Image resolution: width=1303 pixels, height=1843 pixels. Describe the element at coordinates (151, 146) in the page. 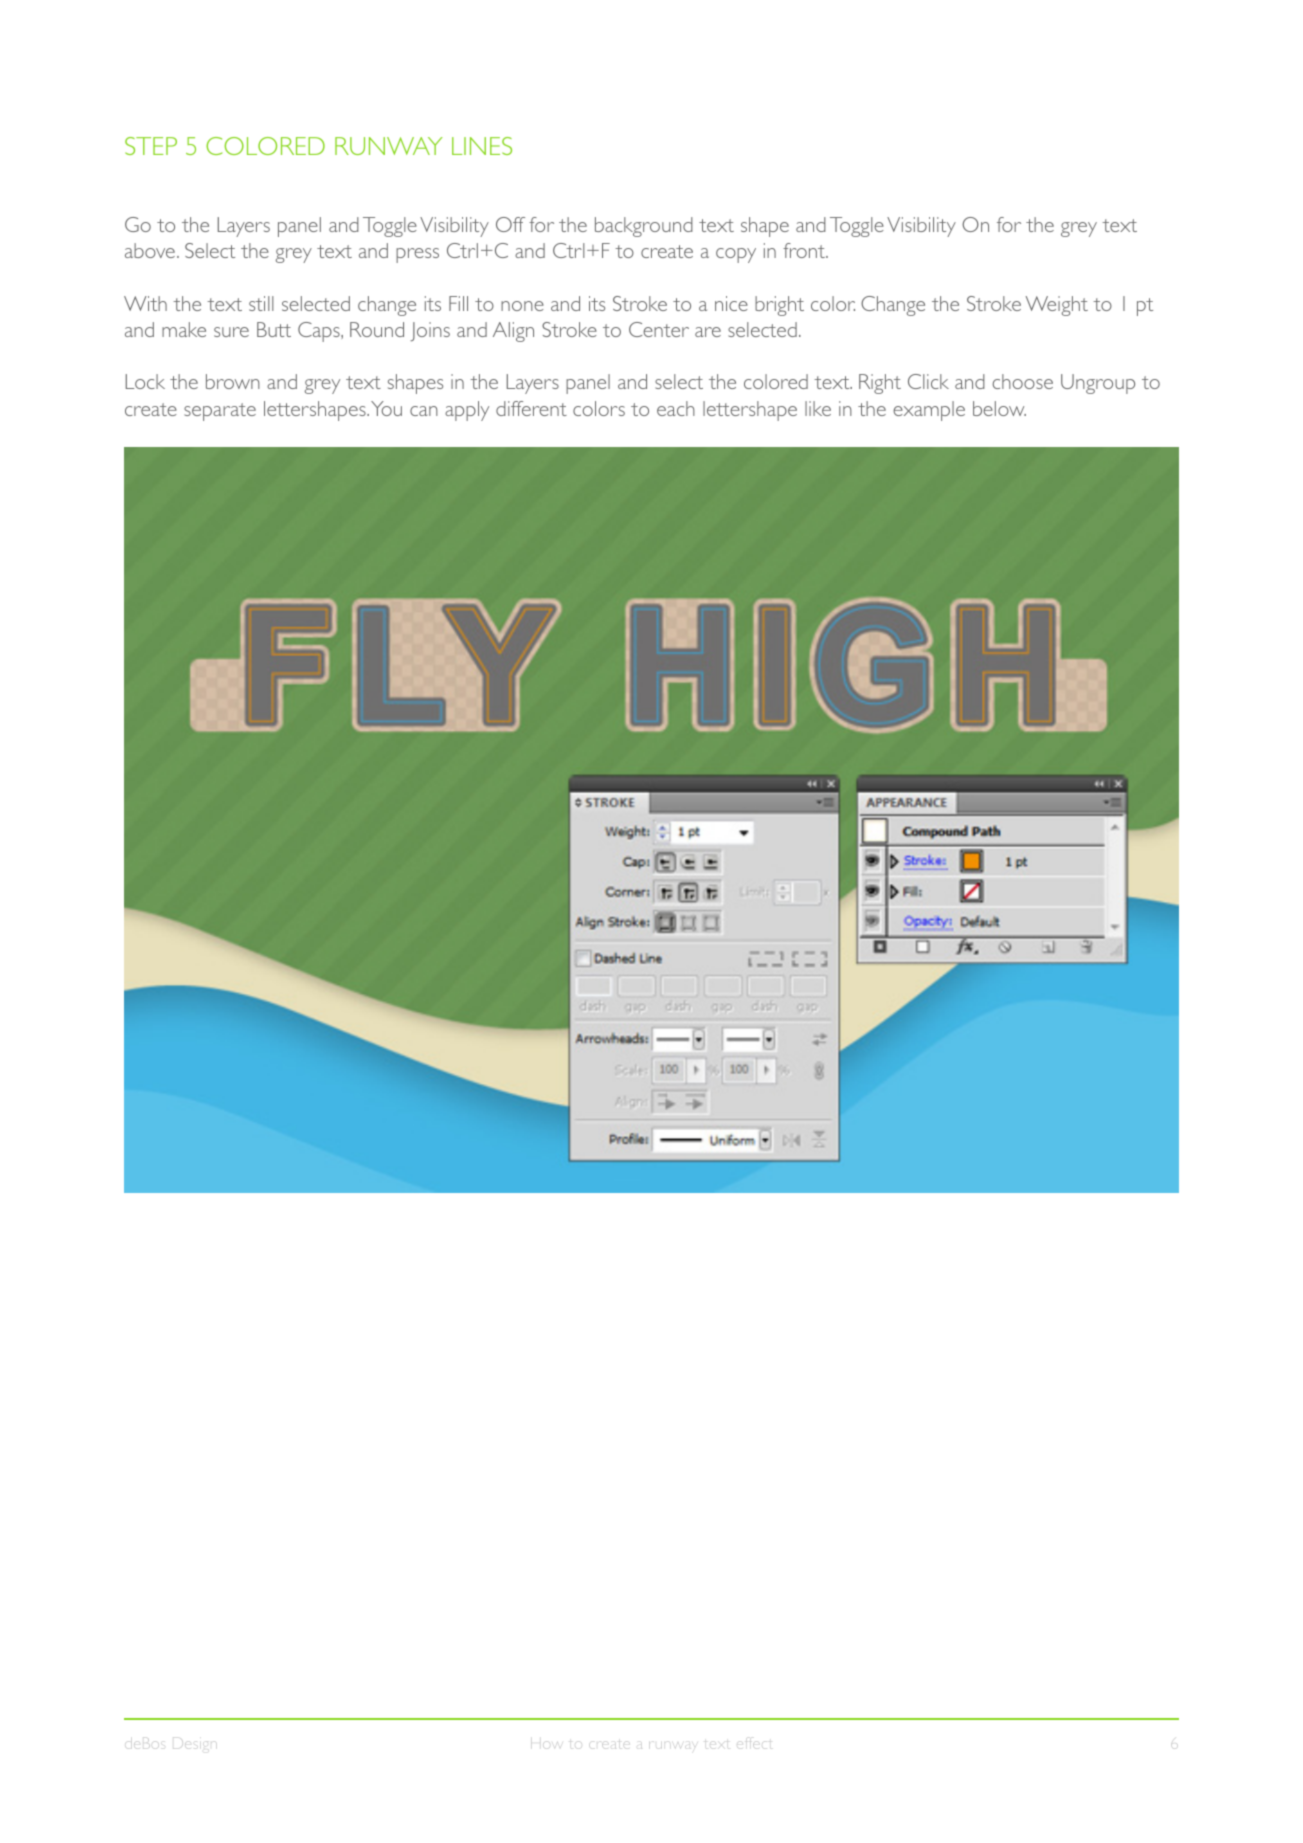

I see `STEP` at that location.
